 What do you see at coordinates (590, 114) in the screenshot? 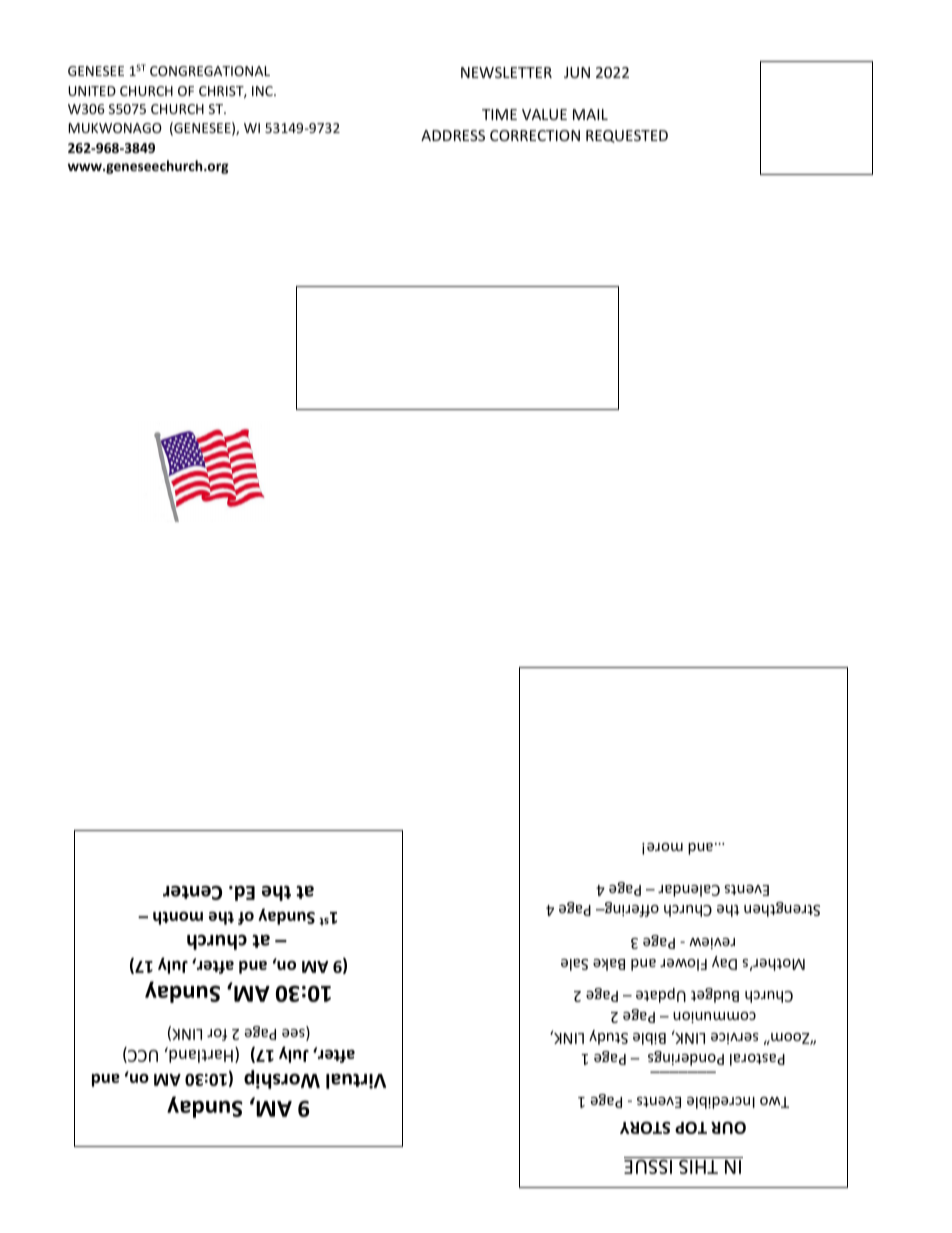
I see `MAIL` at bounding box center [590, 114].
